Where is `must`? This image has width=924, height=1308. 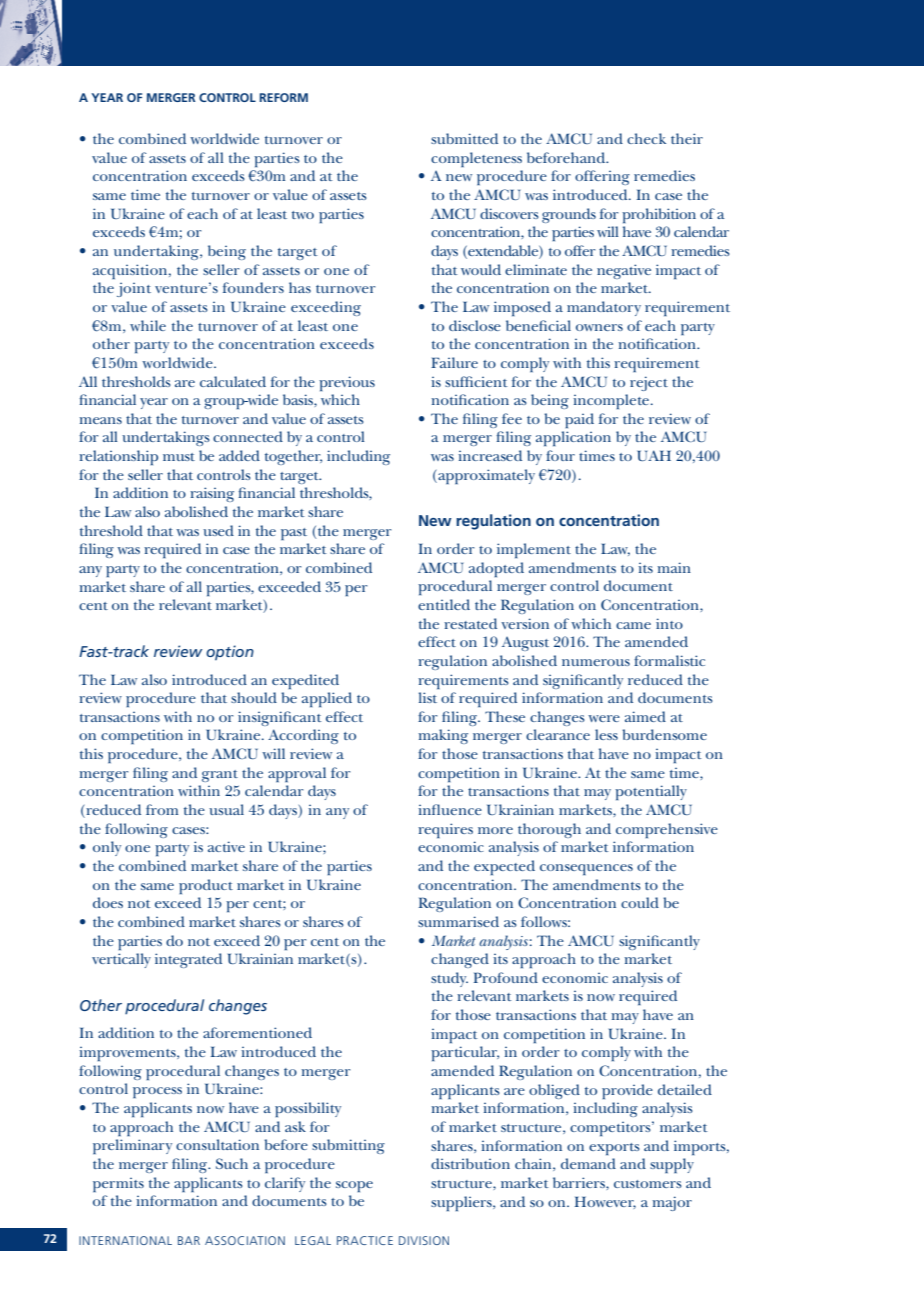 must is located at coordinates (179, 457).
